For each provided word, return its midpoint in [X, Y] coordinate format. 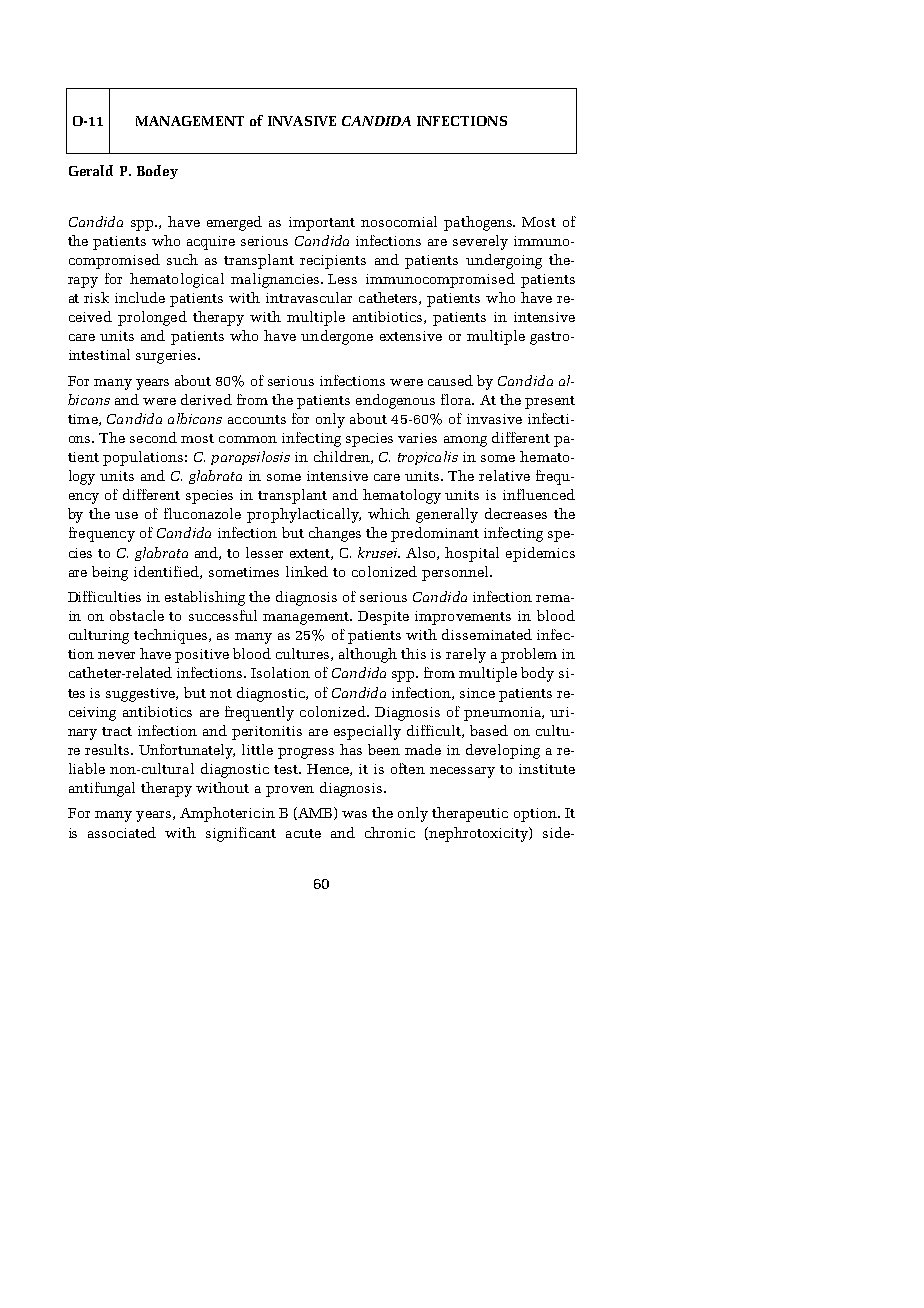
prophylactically [304, 515]
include [140, 297]
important [322, 224]
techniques [172, 636]
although [368, 655]
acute [303, 833]
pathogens [479, 223]
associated [122, 832]
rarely [466, 655]
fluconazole [202, 513]
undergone [337, 337]
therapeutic [470, 814]
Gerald [91, 170]
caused [450, 380]
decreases [516, 513]
